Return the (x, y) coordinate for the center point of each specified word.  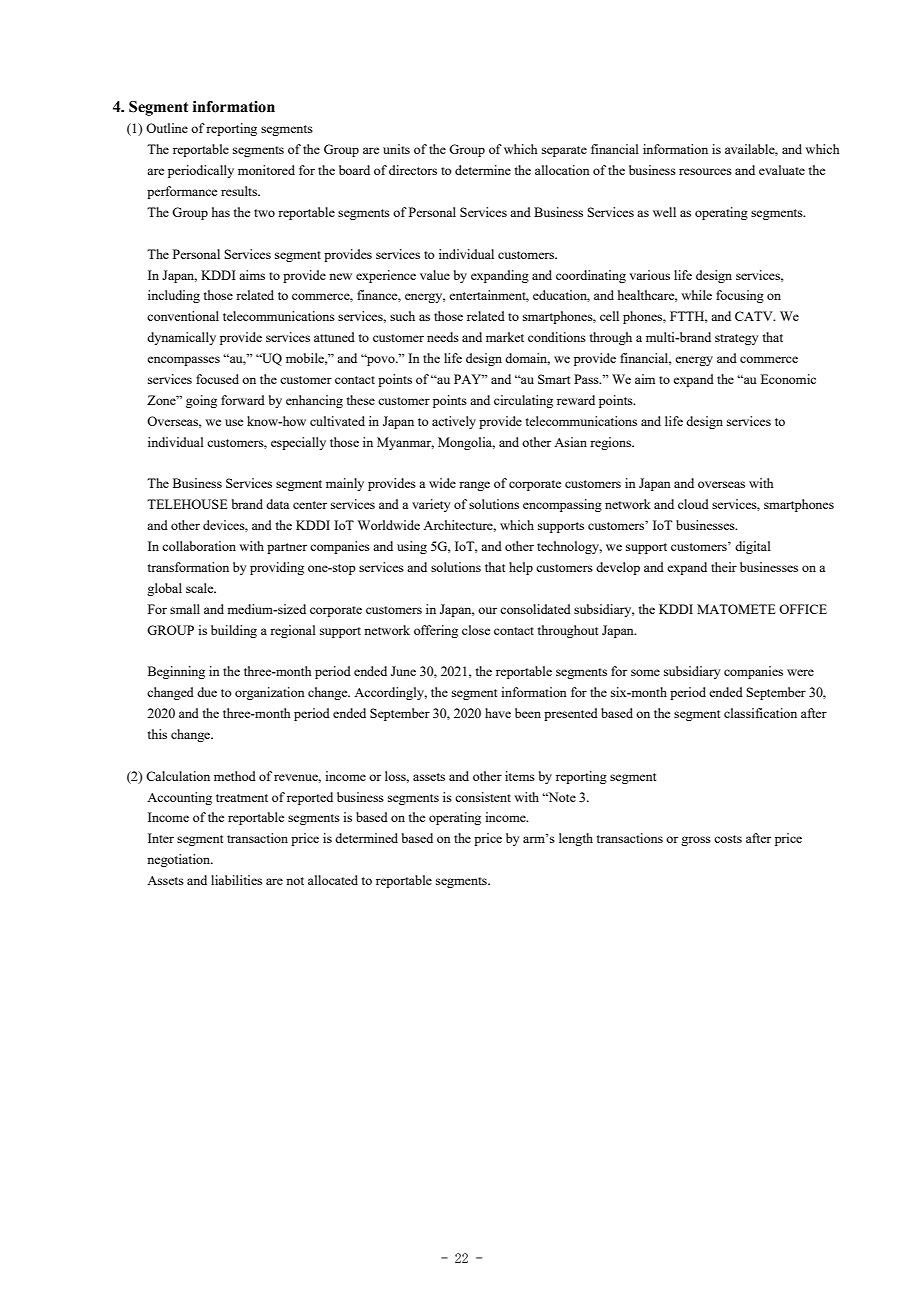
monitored (266, 170)
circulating (523, 401)
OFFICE (803, 609)
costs (728, 839)
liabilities (236, 880)
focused (217, 379)
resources (705, 171)
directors (413, 170)
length (576, 839)
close (476, 630)
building (234, 631)
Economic (788, 379)
